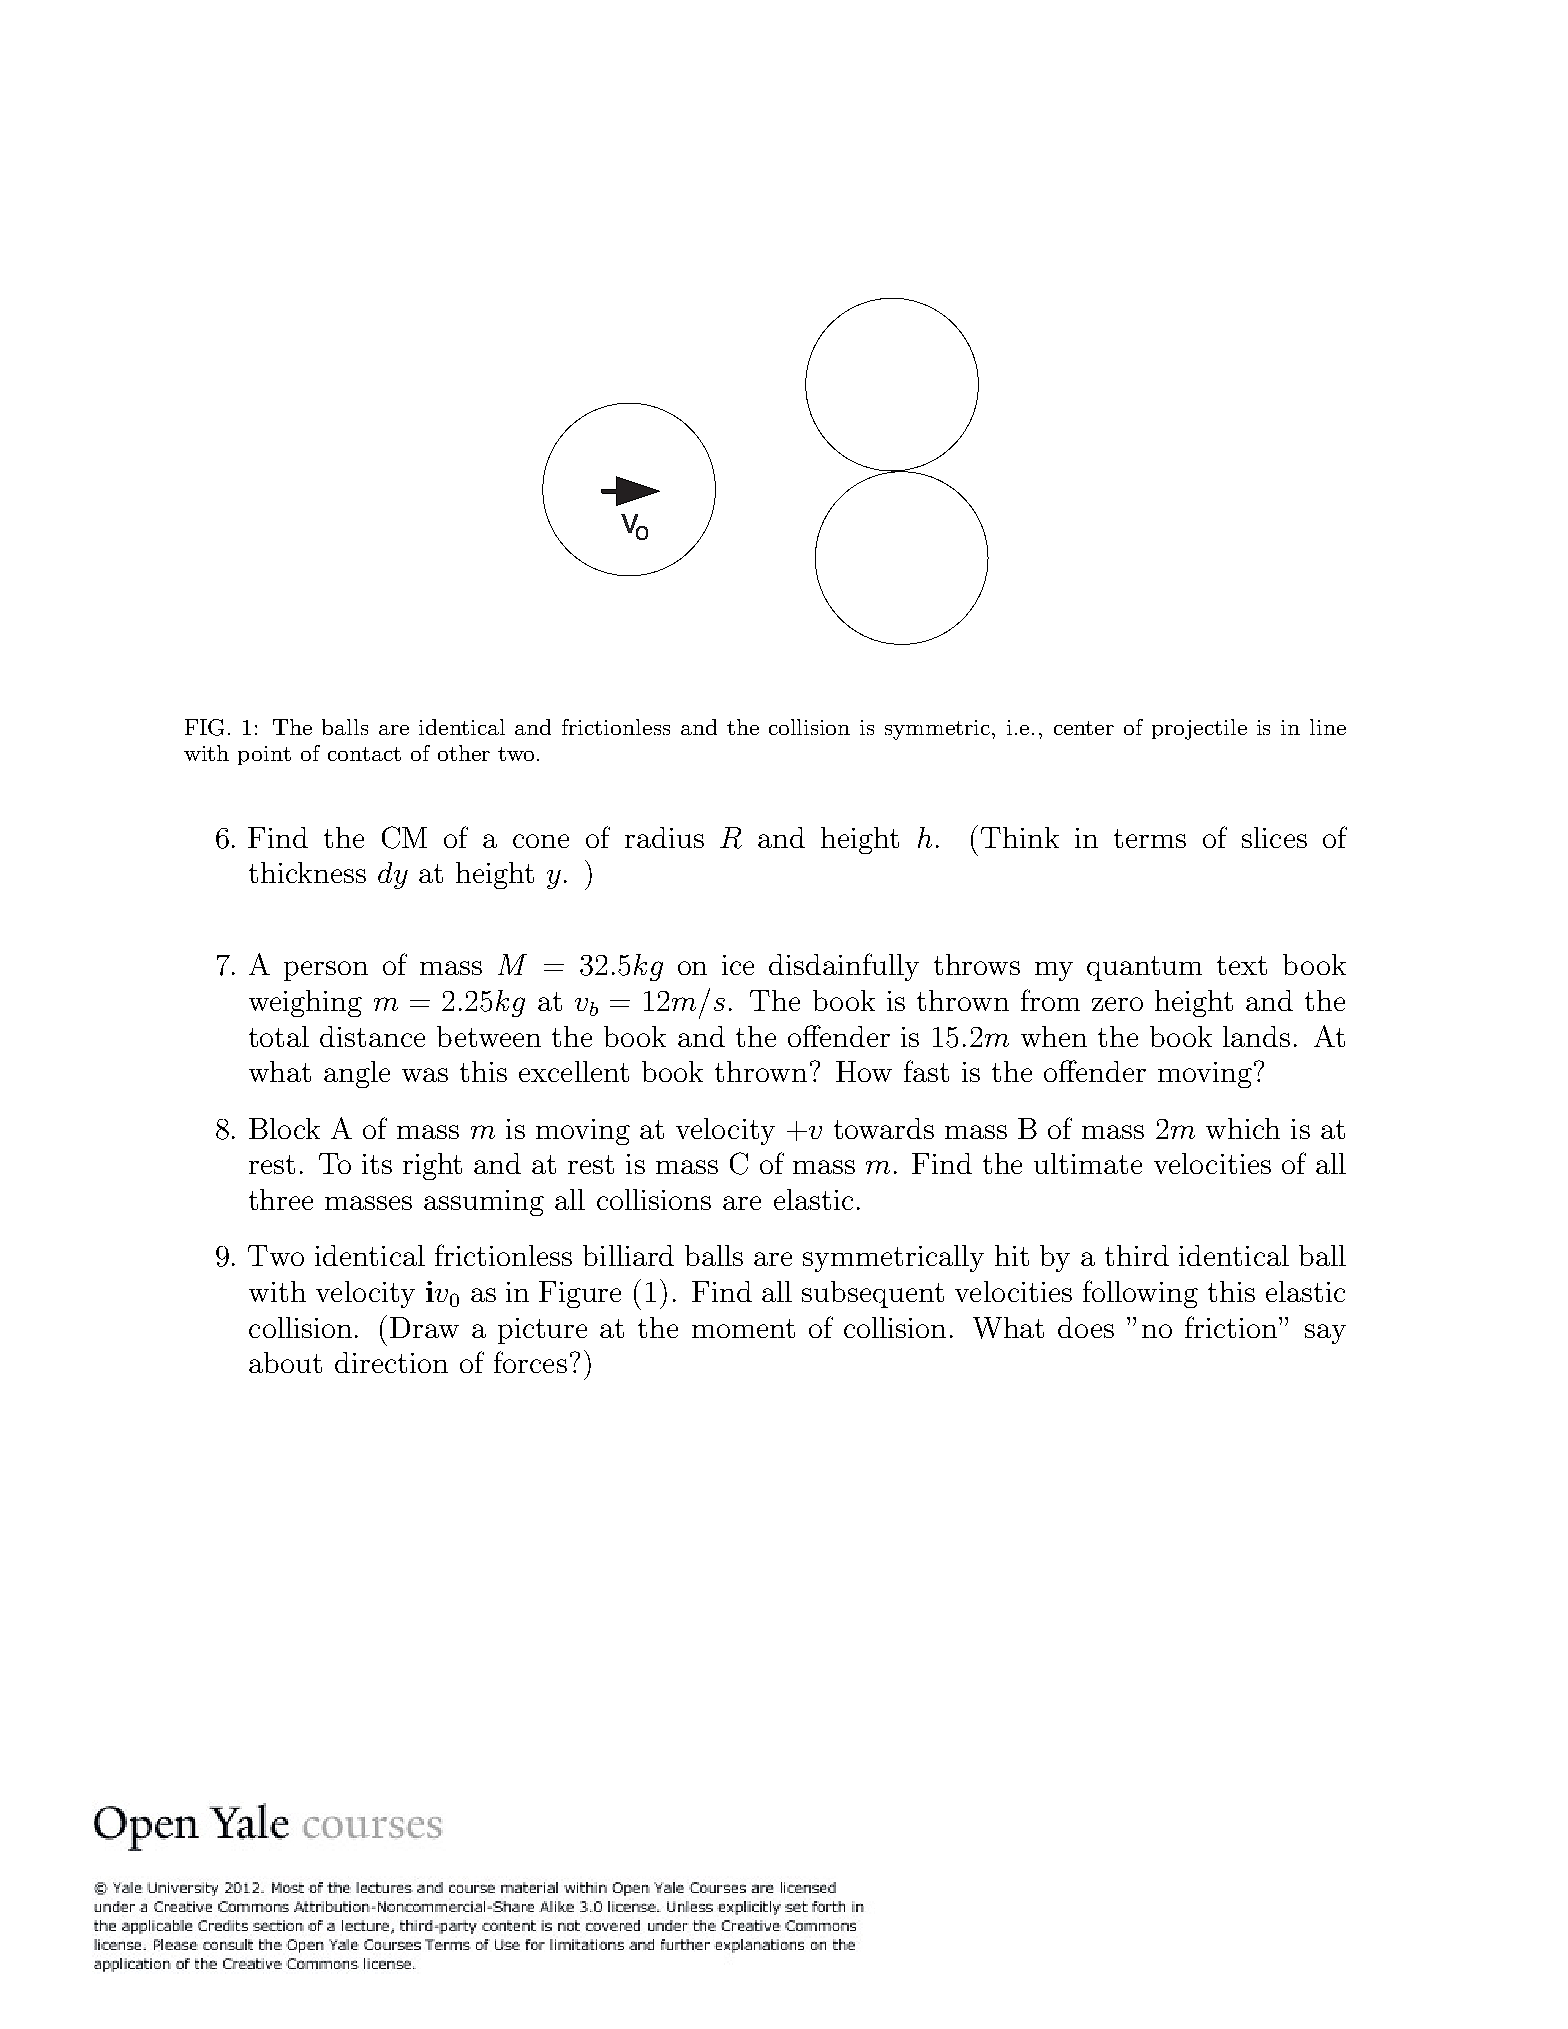 This screenshot has height=2029, width=1568. I want to click on disdainfully, so click(844, 967).
